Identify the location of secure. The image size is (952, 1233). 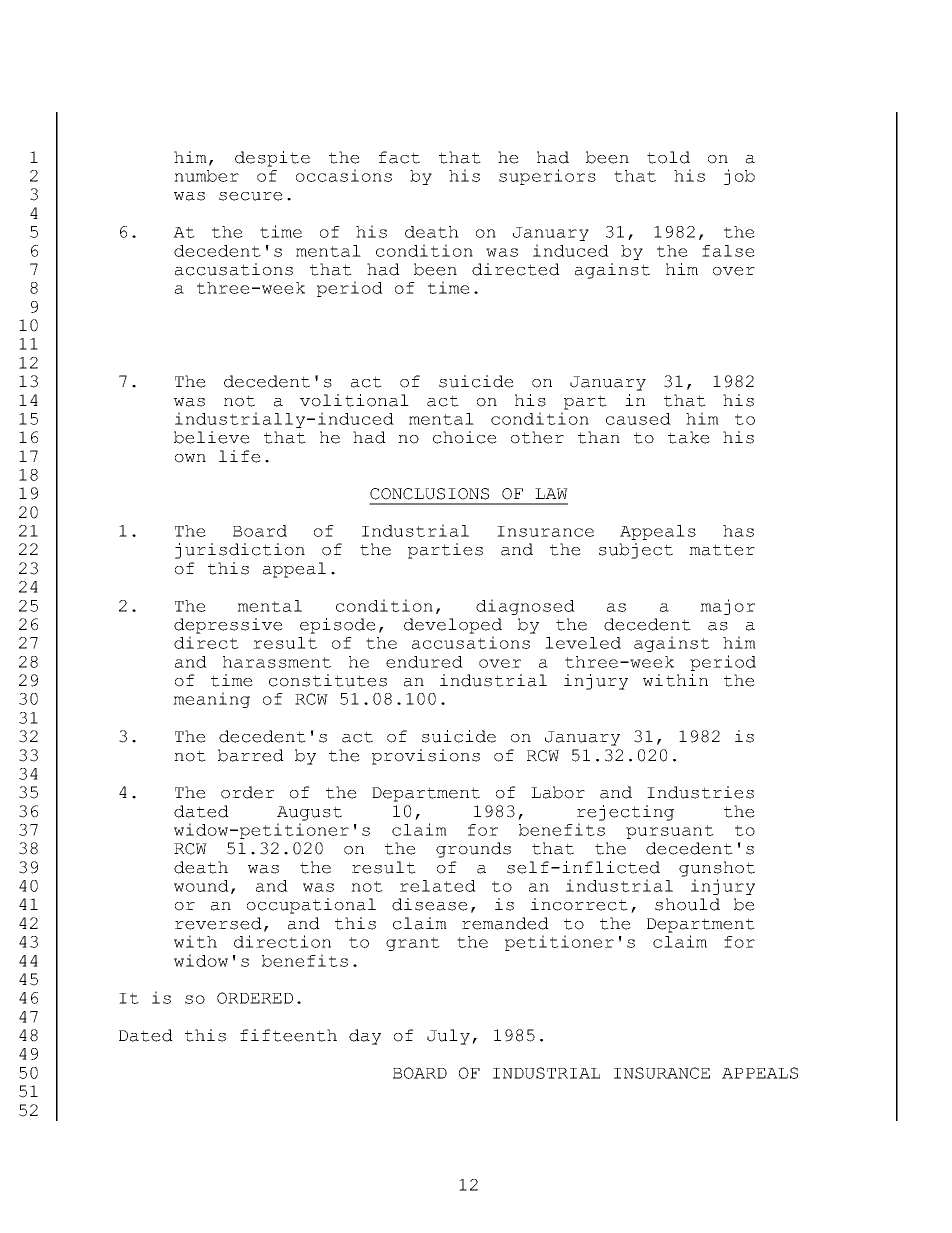
(251, 196).
